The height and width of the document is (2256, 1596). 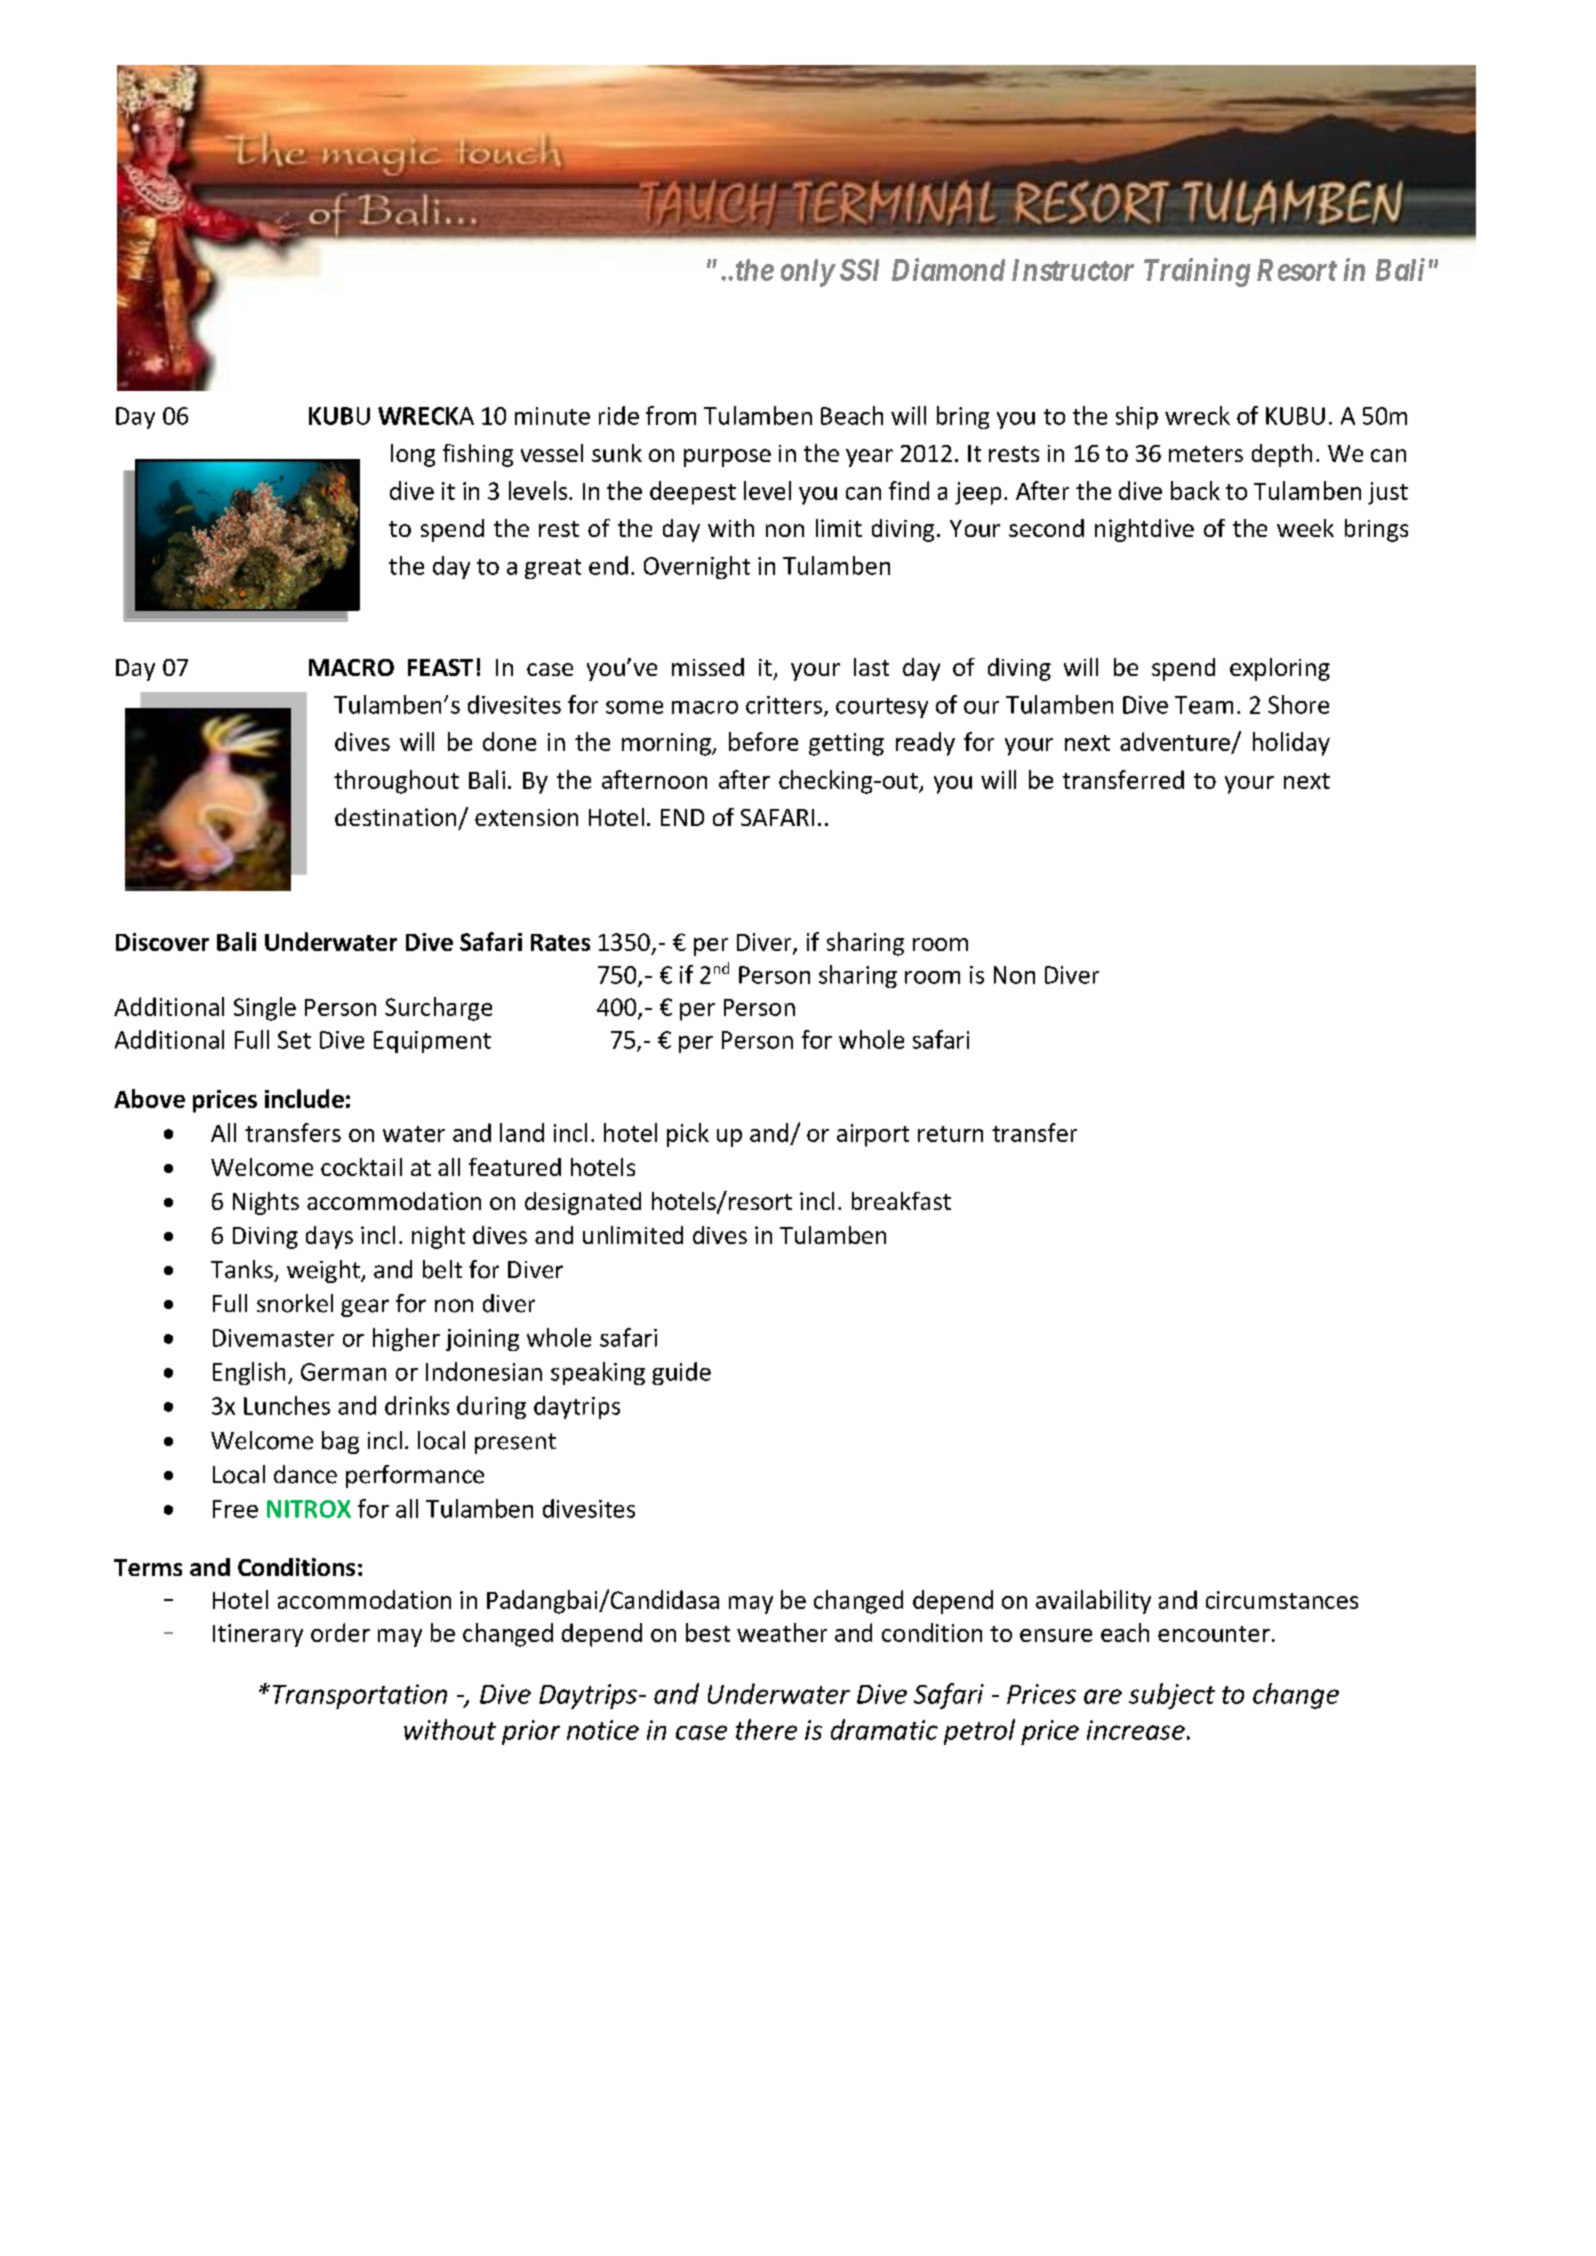 What do you see at coordinates (413, 455) in the document?
I see `long` at bounding box center [413, 455].
